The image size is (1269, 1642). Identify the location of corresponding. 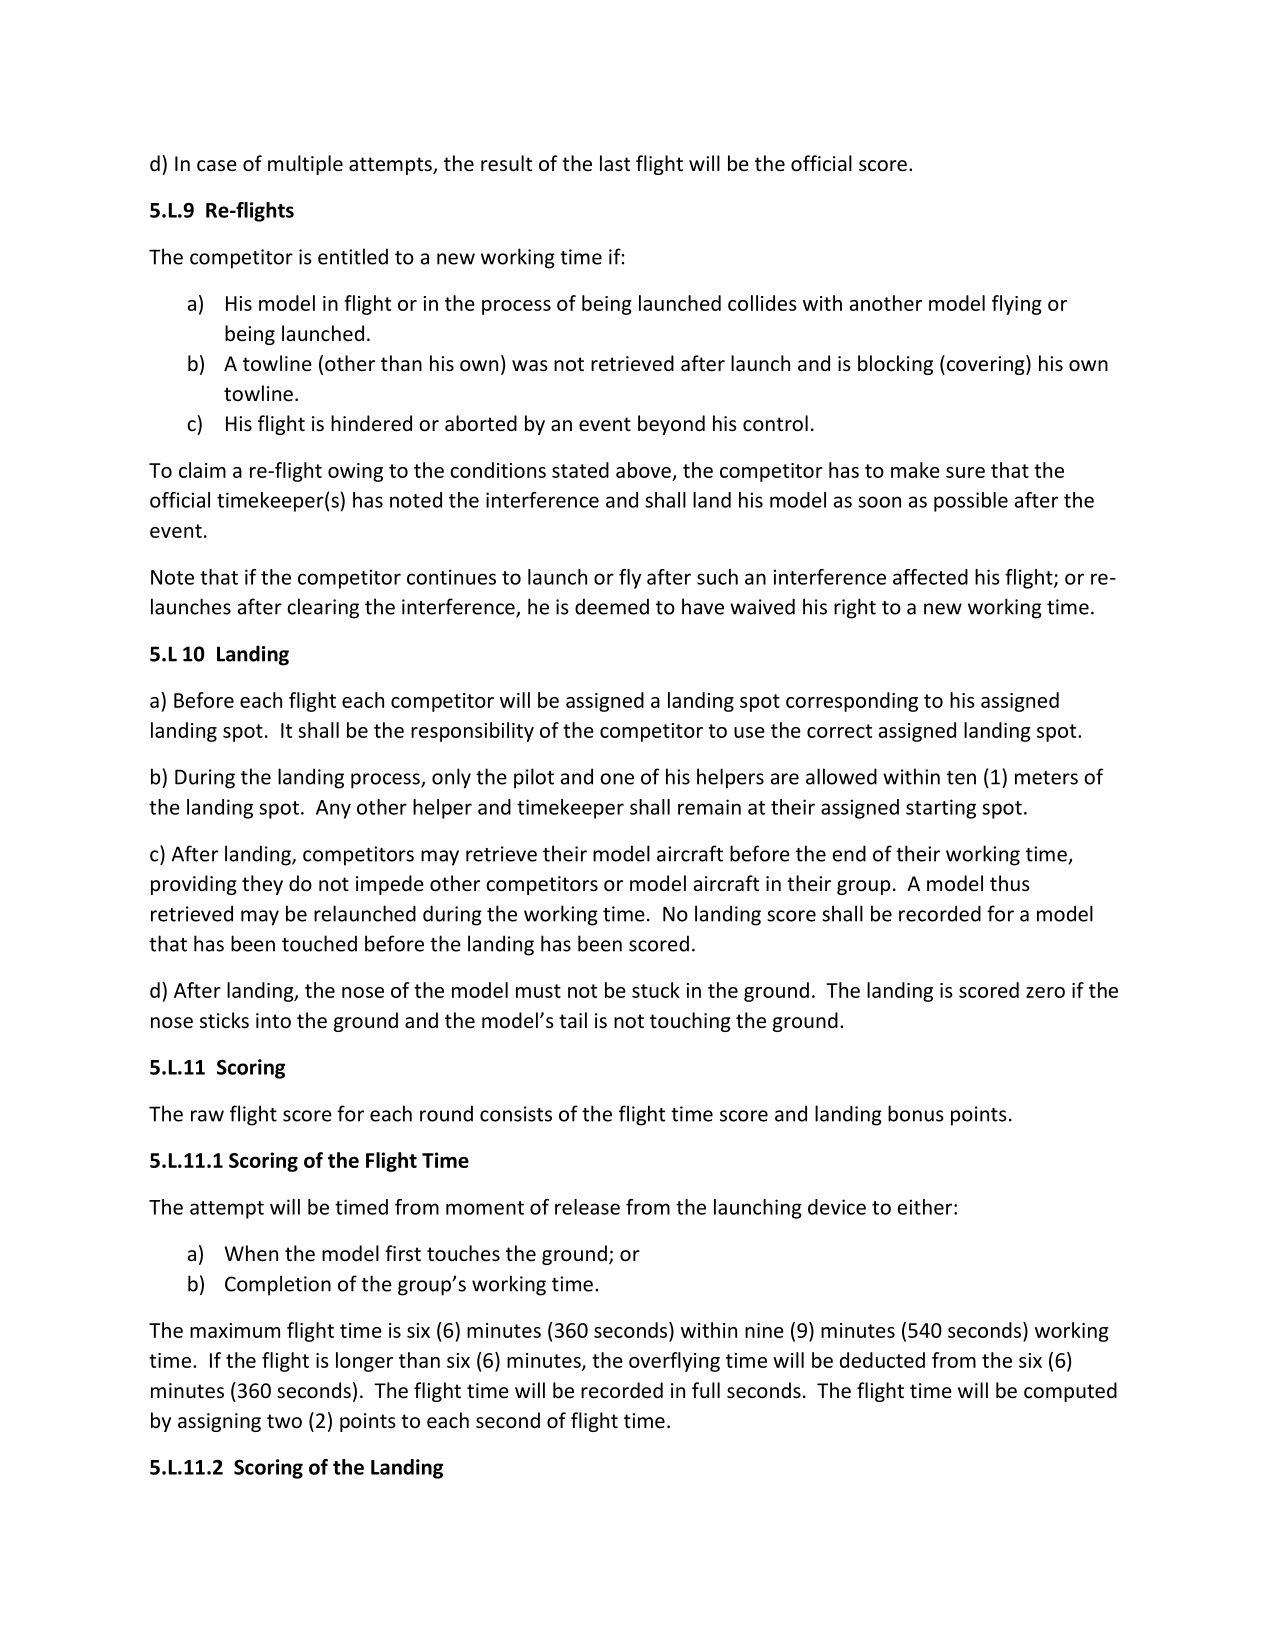
(852, 702).
